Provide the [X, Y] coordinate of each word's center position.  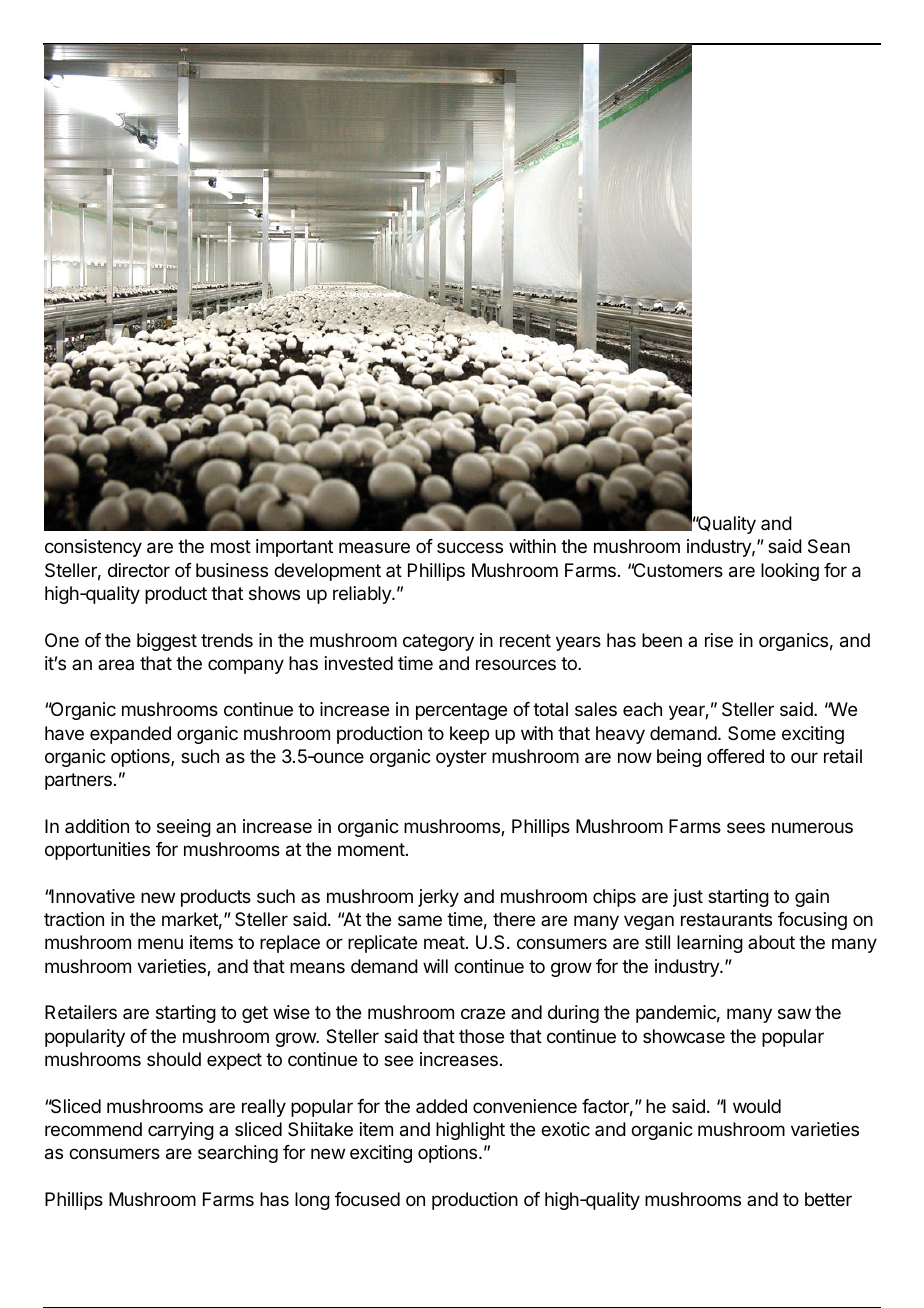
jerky [438, 898]
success [470, 547]
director [139, 570]
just [688, 898]
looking [790, 572]
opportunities [97, 851]
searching [238, 1154]
